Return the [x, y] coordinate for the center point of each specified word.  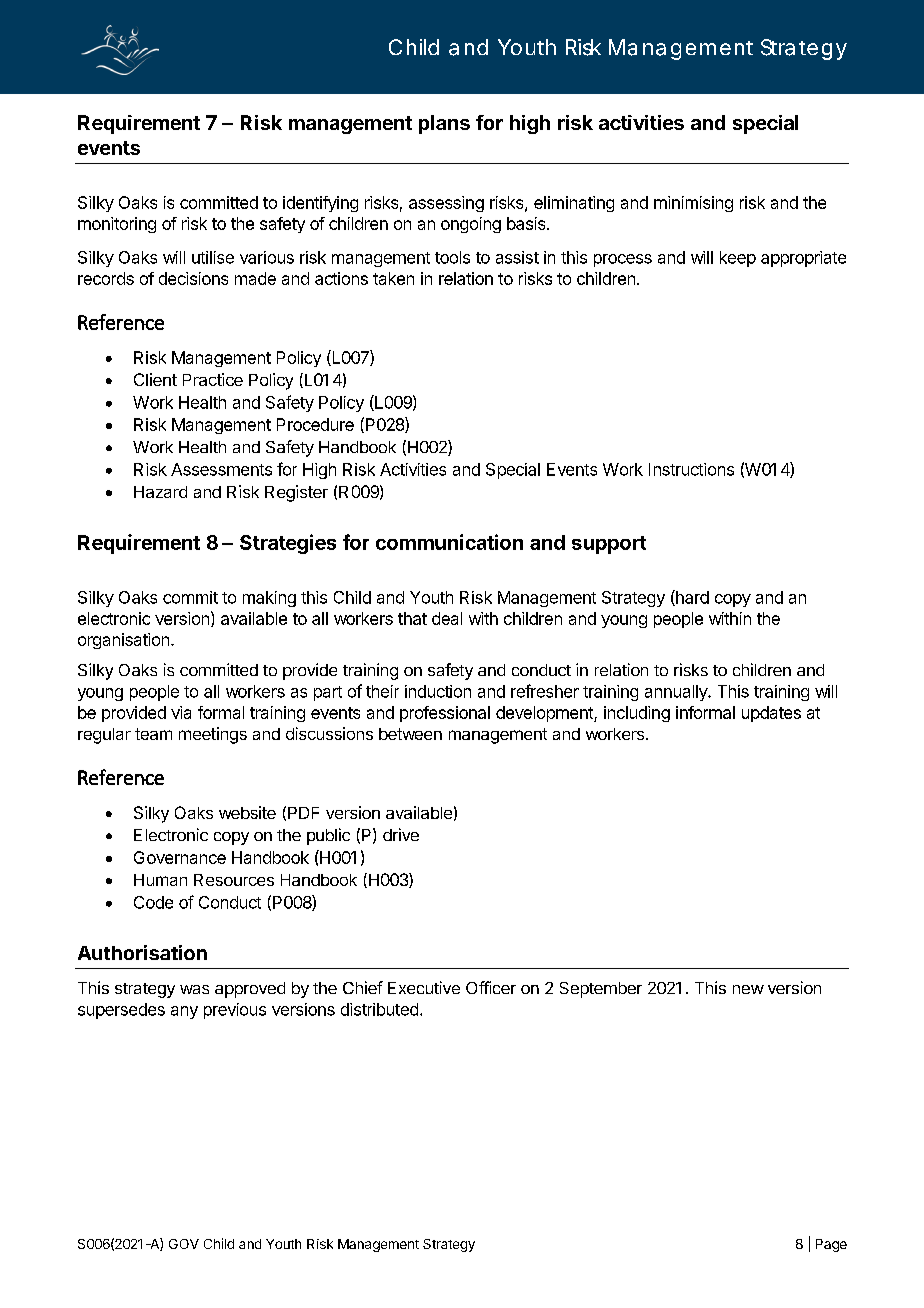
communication [449, 542]
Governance [180, 857]
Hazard [160, 492]
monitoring [117, 225]
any [184, 1012]
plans [444, 124]
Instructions [691, 469]
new [748, 989]
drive [401, 834]
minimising [693, 204]
